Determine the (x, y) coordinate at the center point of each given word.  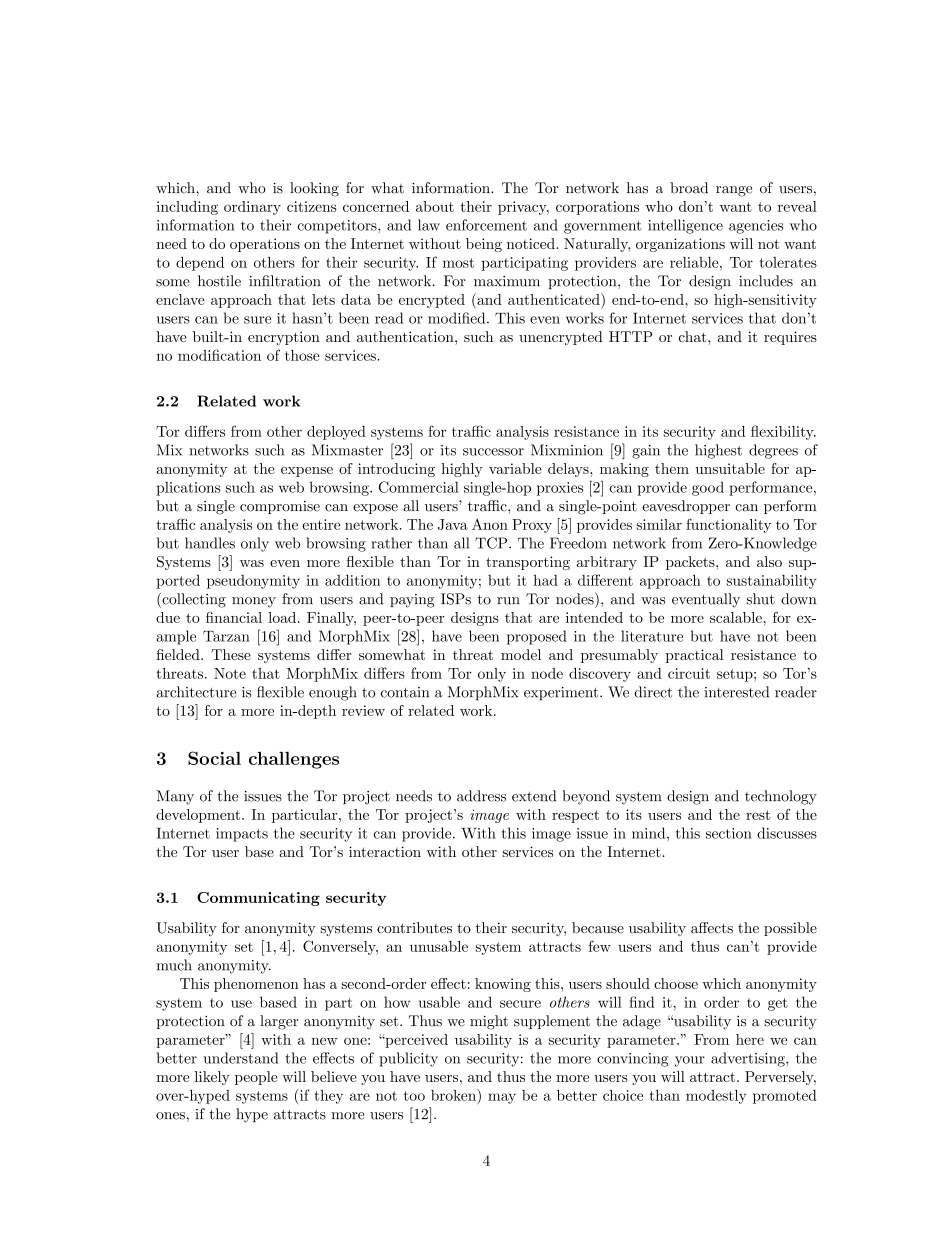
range (734, 191)
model (521, 654)
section (729, 833)
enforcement (486, 225)
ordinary (252, 208)
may (502, 1098)
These (231, 654)
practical (695, 656)
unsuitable (730, 468)
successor (493, 452)
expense (307, 472)
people (256, 1078)
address (481, 796)
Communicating (258, 899)
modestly (716, 1097)
